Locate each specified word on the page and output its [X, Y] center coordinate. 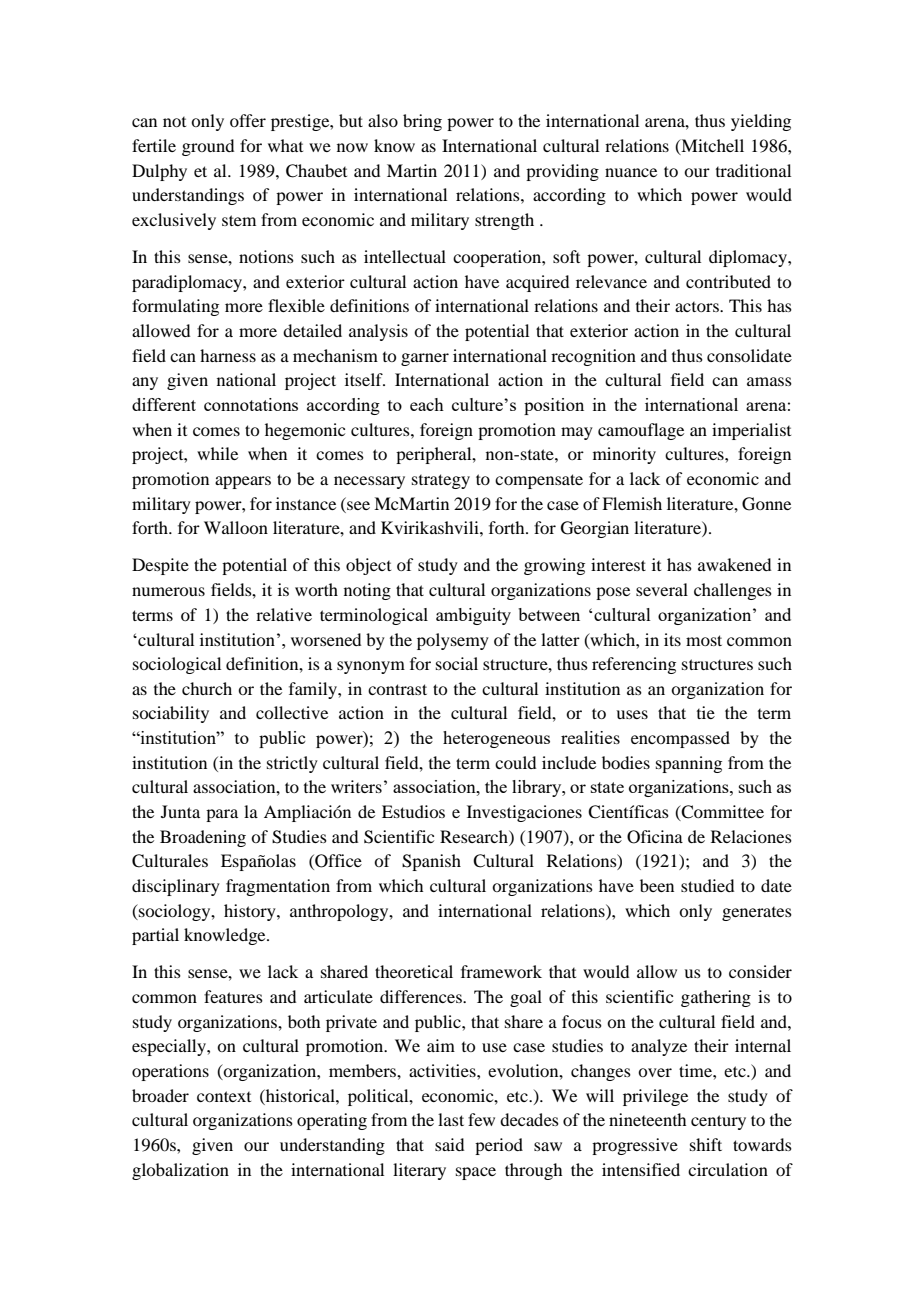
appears [243, 482]
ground [208, 147]
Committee [722, 813]
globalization [180, 1171]
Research [475, 836]
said [449, 1144]
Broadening [203, 838]
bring [422, 122]
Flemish [632, 503]
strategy [441, 481]
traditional [753, 170]
